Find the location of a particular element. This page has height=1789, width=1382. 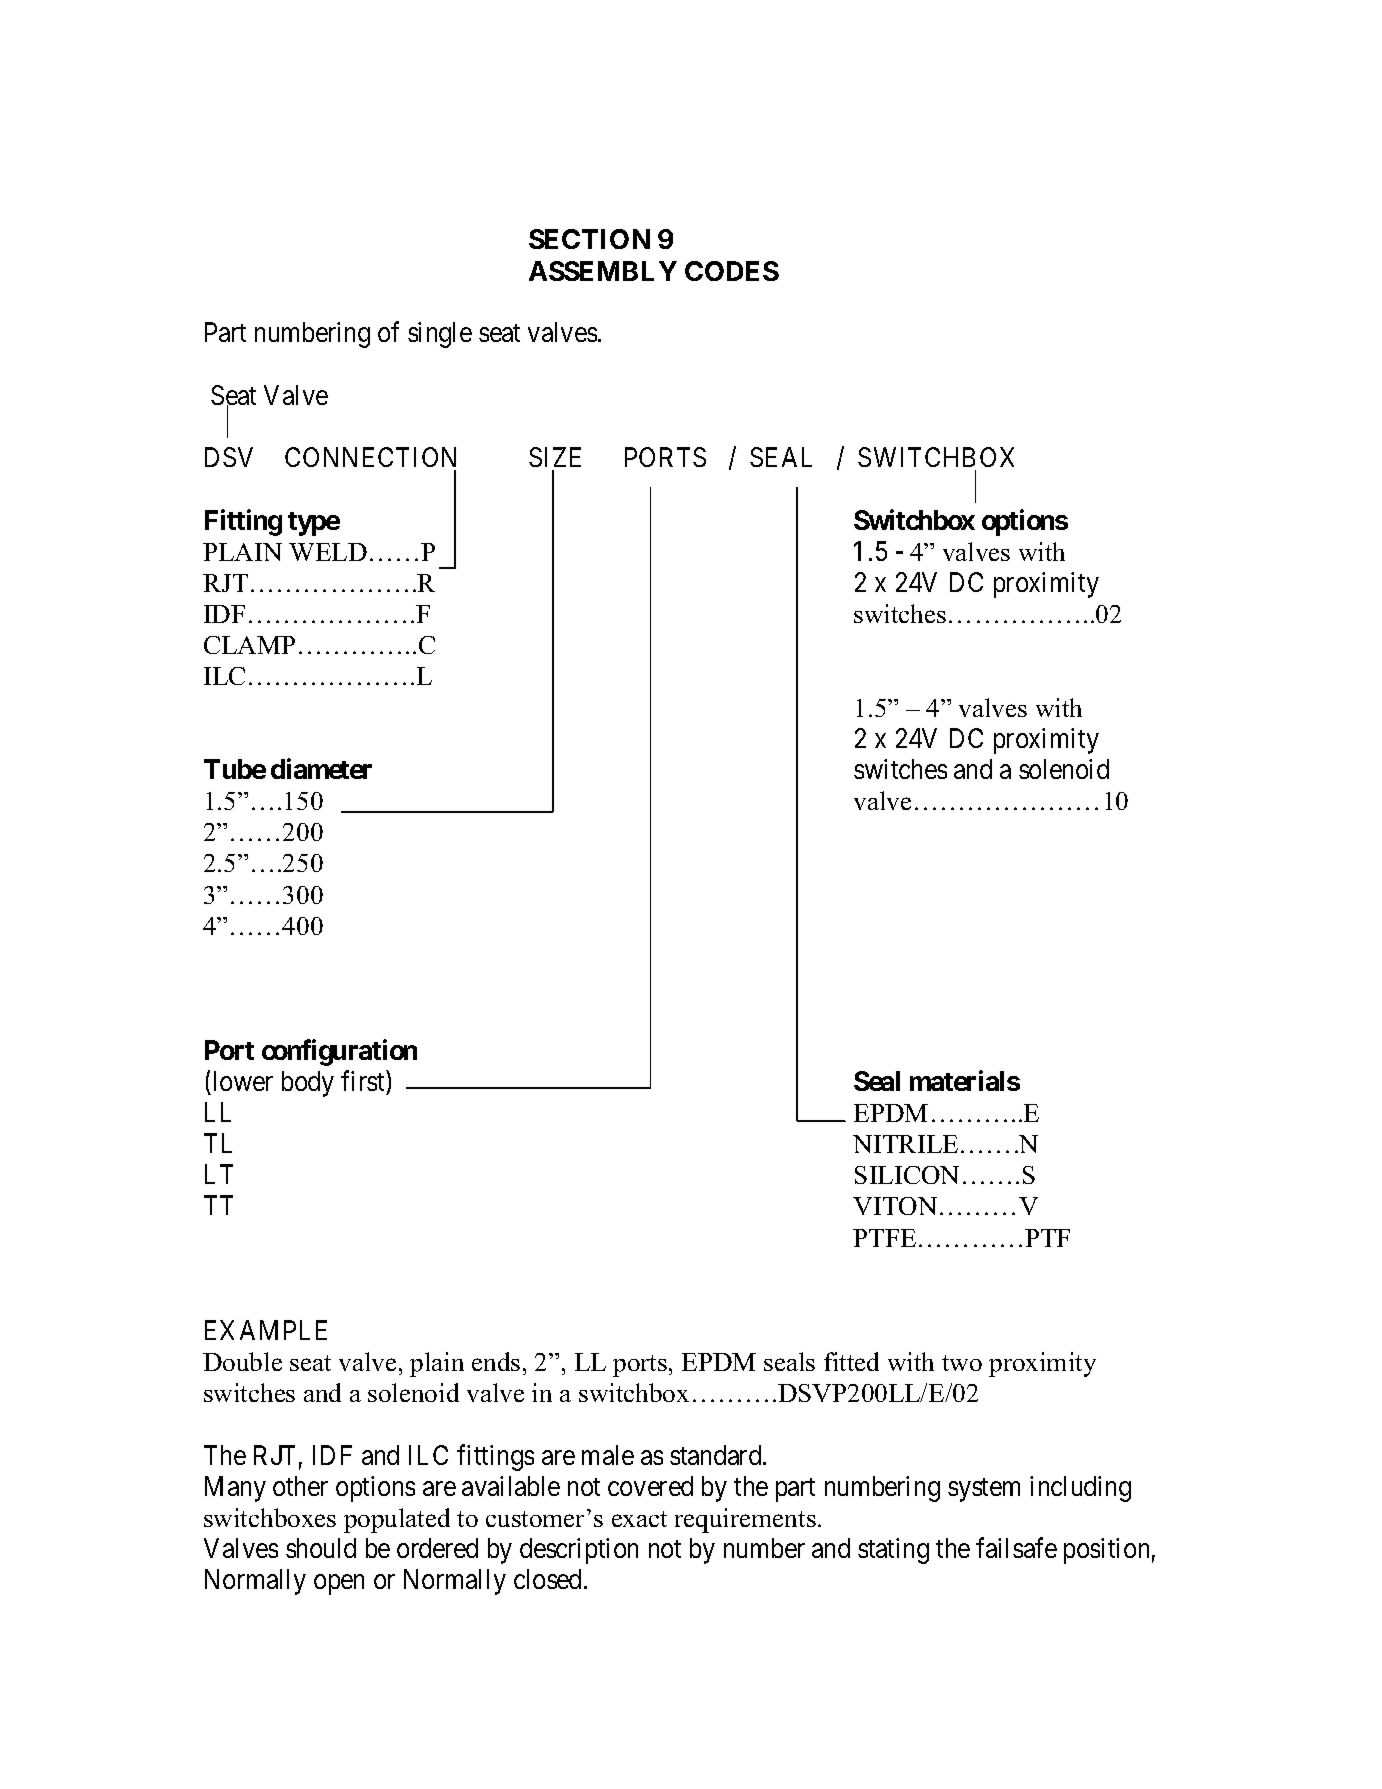

EXAMPLE is located at coordinates (266, 1330).
